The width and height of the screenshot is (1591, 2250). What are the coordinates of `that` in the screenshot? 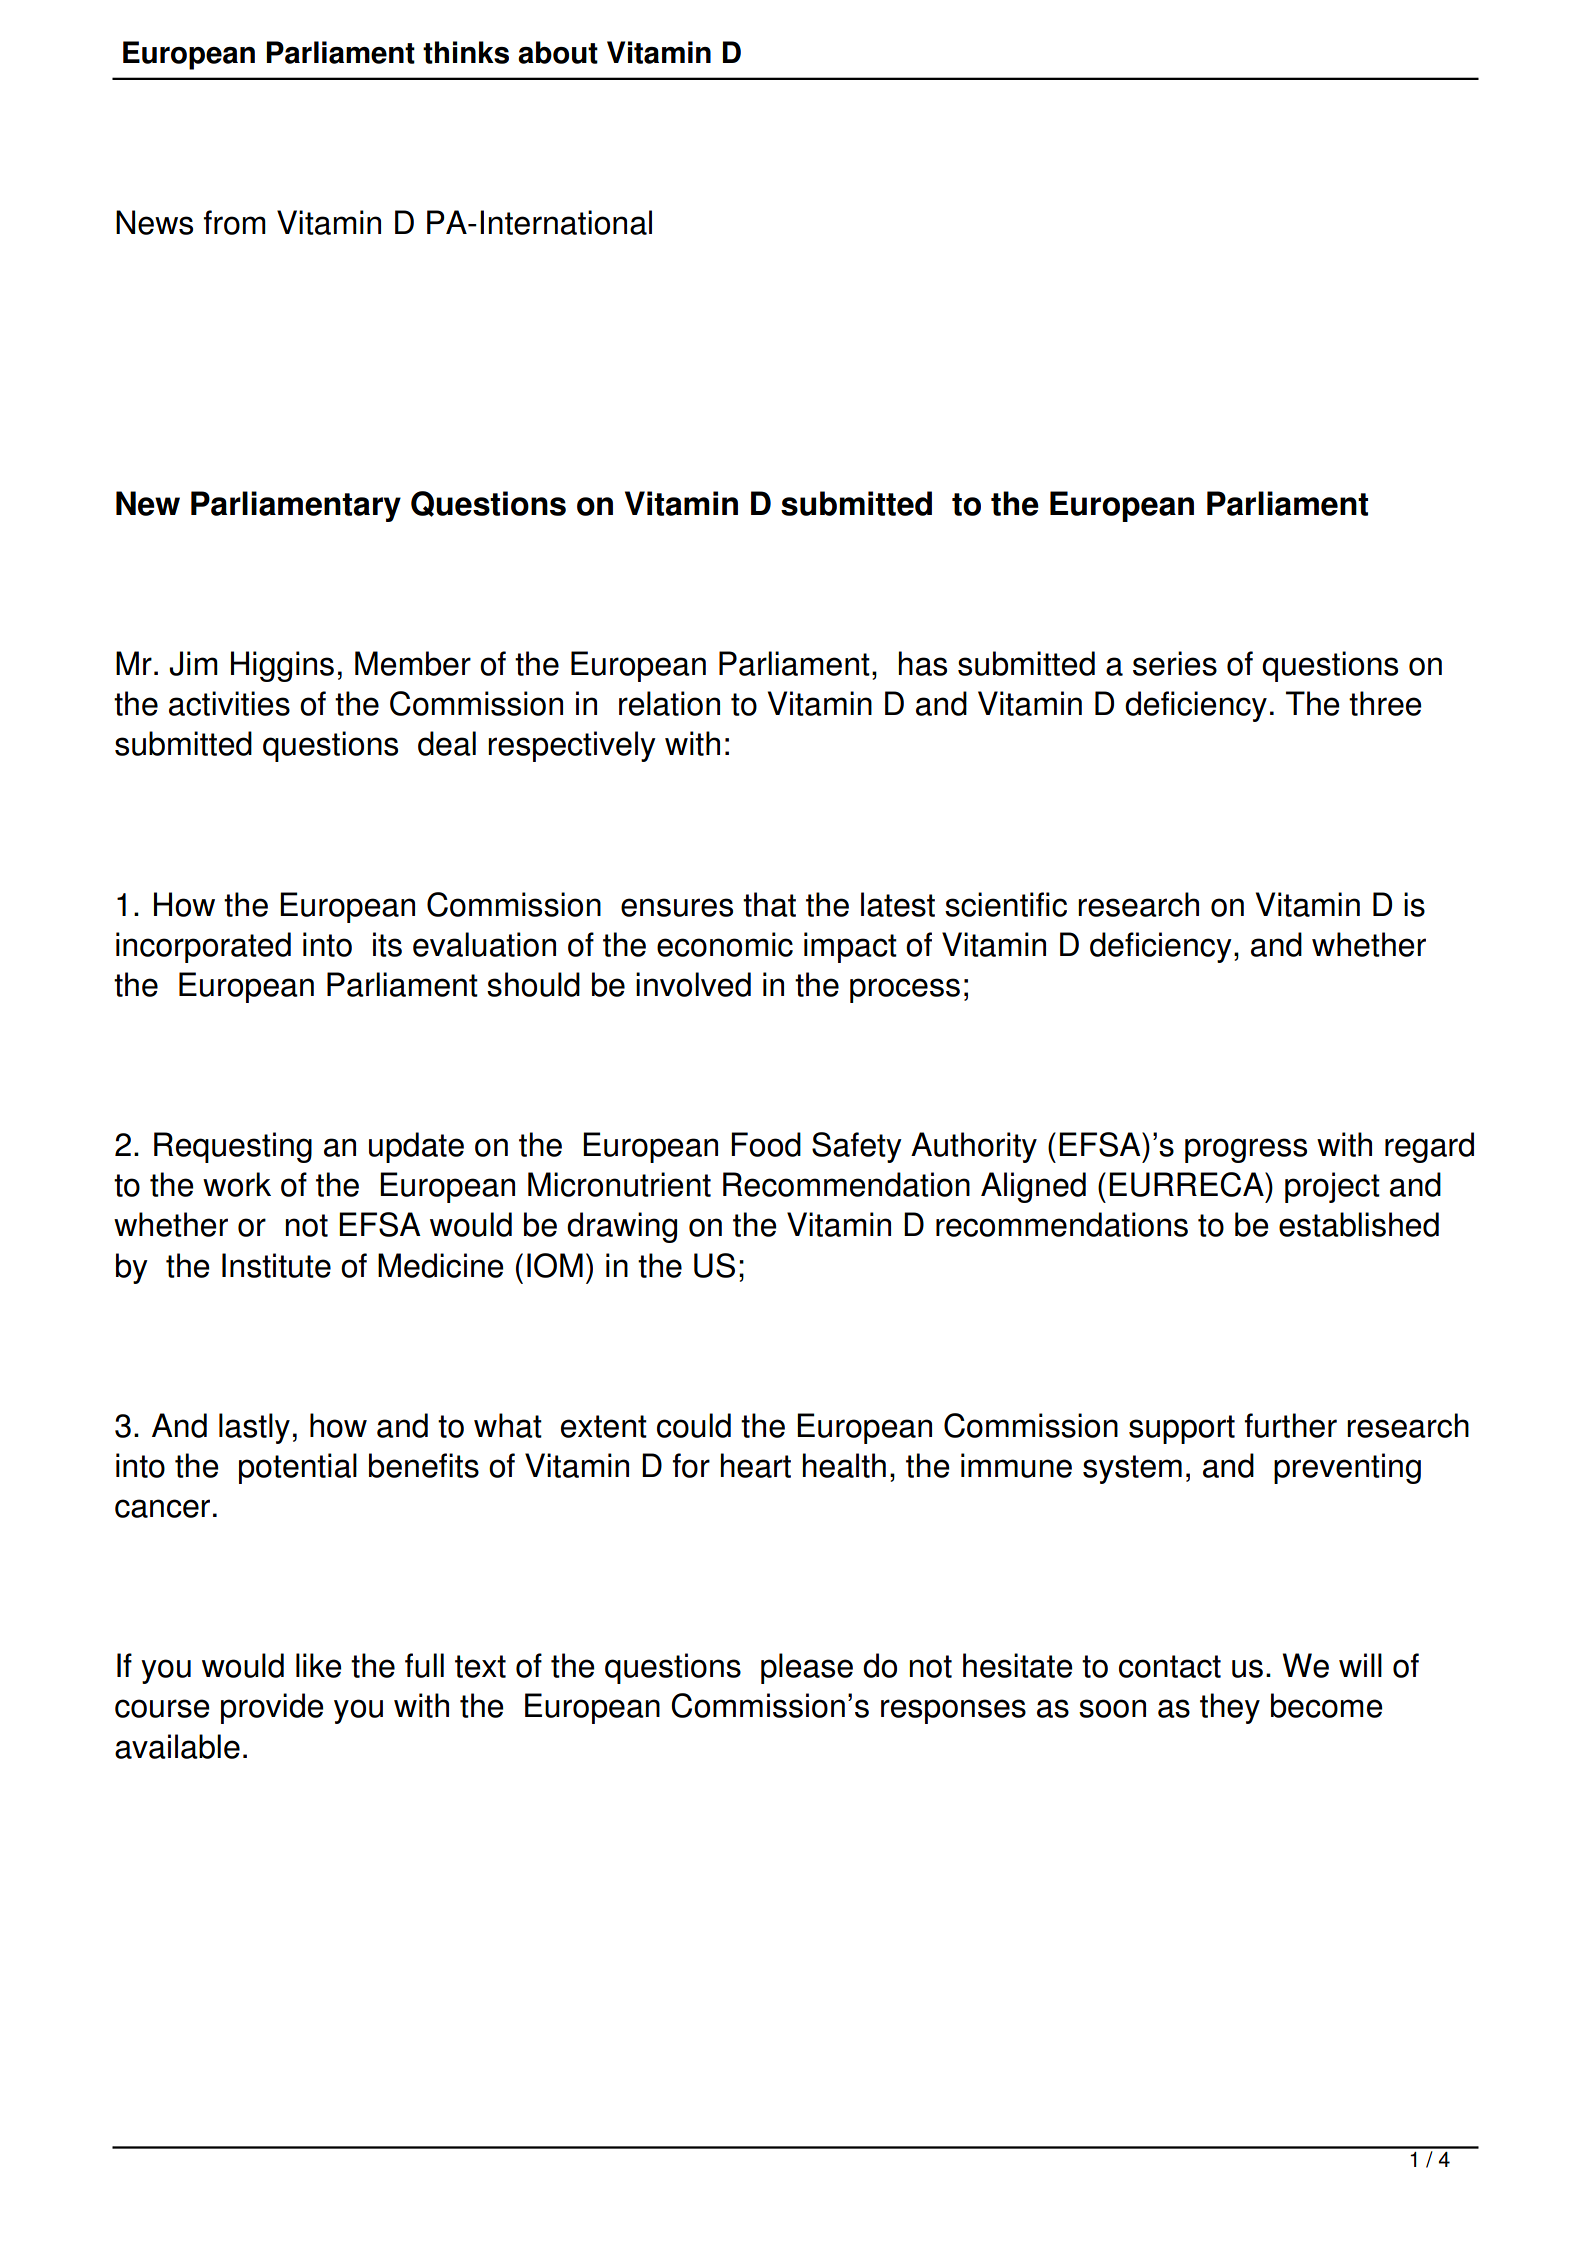 It's located at (769, 904).
